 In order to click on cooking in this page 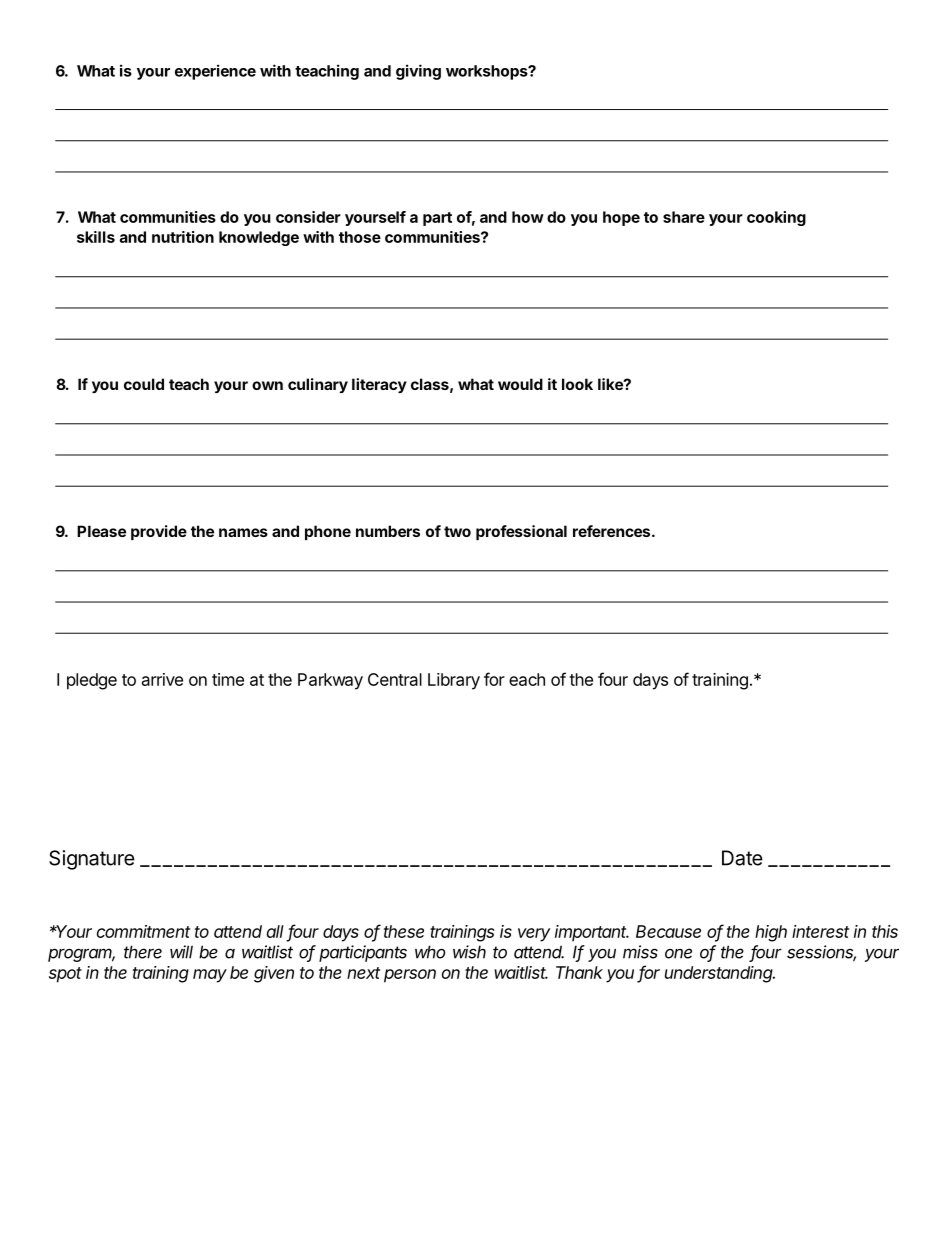, I will do `click(776, 218)`.
